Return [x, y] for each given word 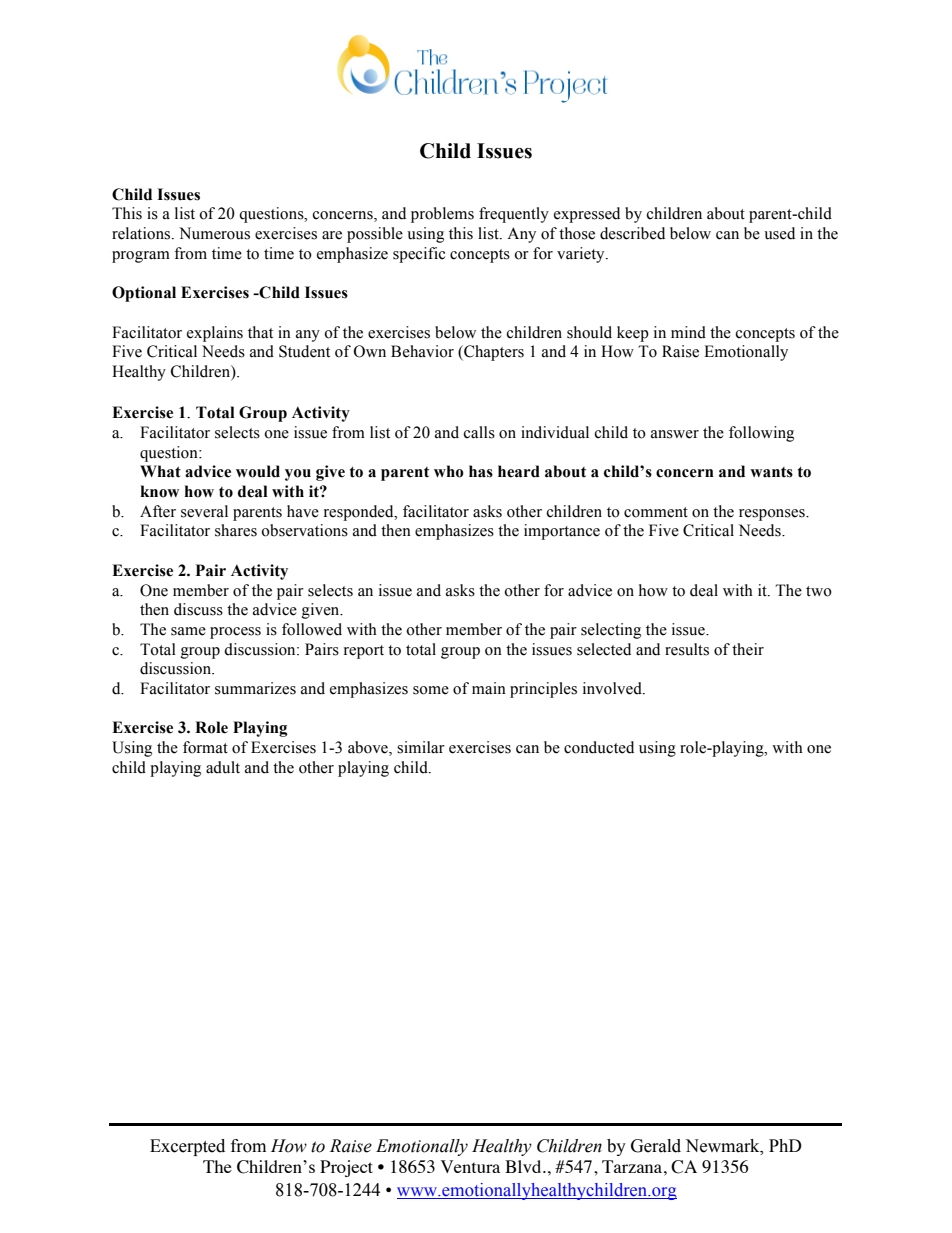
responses [773, 515]
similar [421, 747]
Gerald [656, 1146]
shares [236, 530]
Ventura [470, 1166]
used [779, 233]
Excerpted [187, 1147]
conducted [599, 747]
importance [562, 532]
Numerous [214, 233]
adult [223, 767]
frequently [514, 215]
